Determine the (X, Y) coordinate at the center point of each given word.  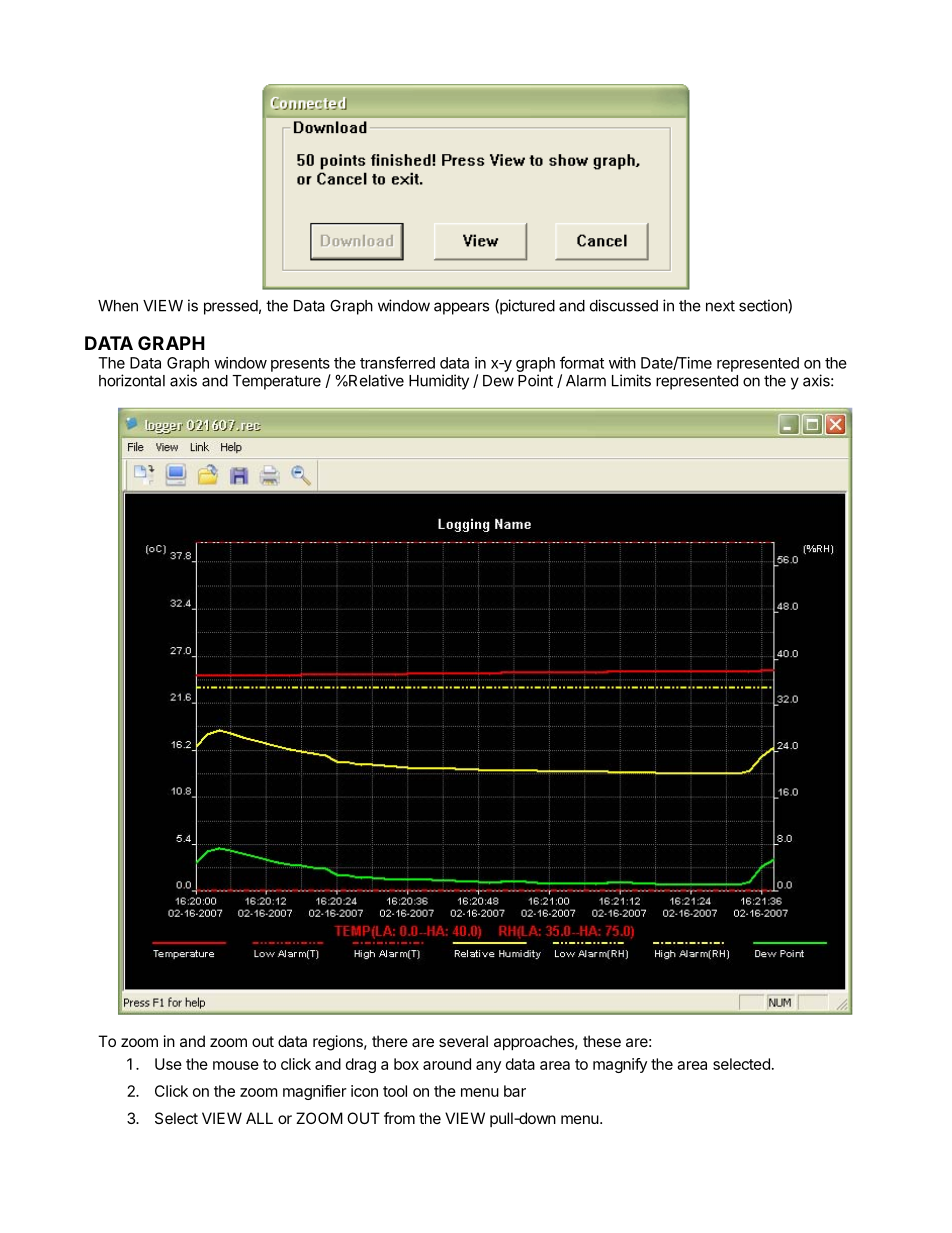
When (118, 306)
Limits (631, 380)
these (602, 1041)
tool (395, 1091)
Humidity (439, 382)
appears (461, 308)
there (390, 1041)
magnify (620, 1065)
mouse (236, 1065)
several (463, 1041)
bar (515, 1091)
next (720, 306)
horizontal (132, 380)
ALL (259, 1118)
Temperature (276, 382)
